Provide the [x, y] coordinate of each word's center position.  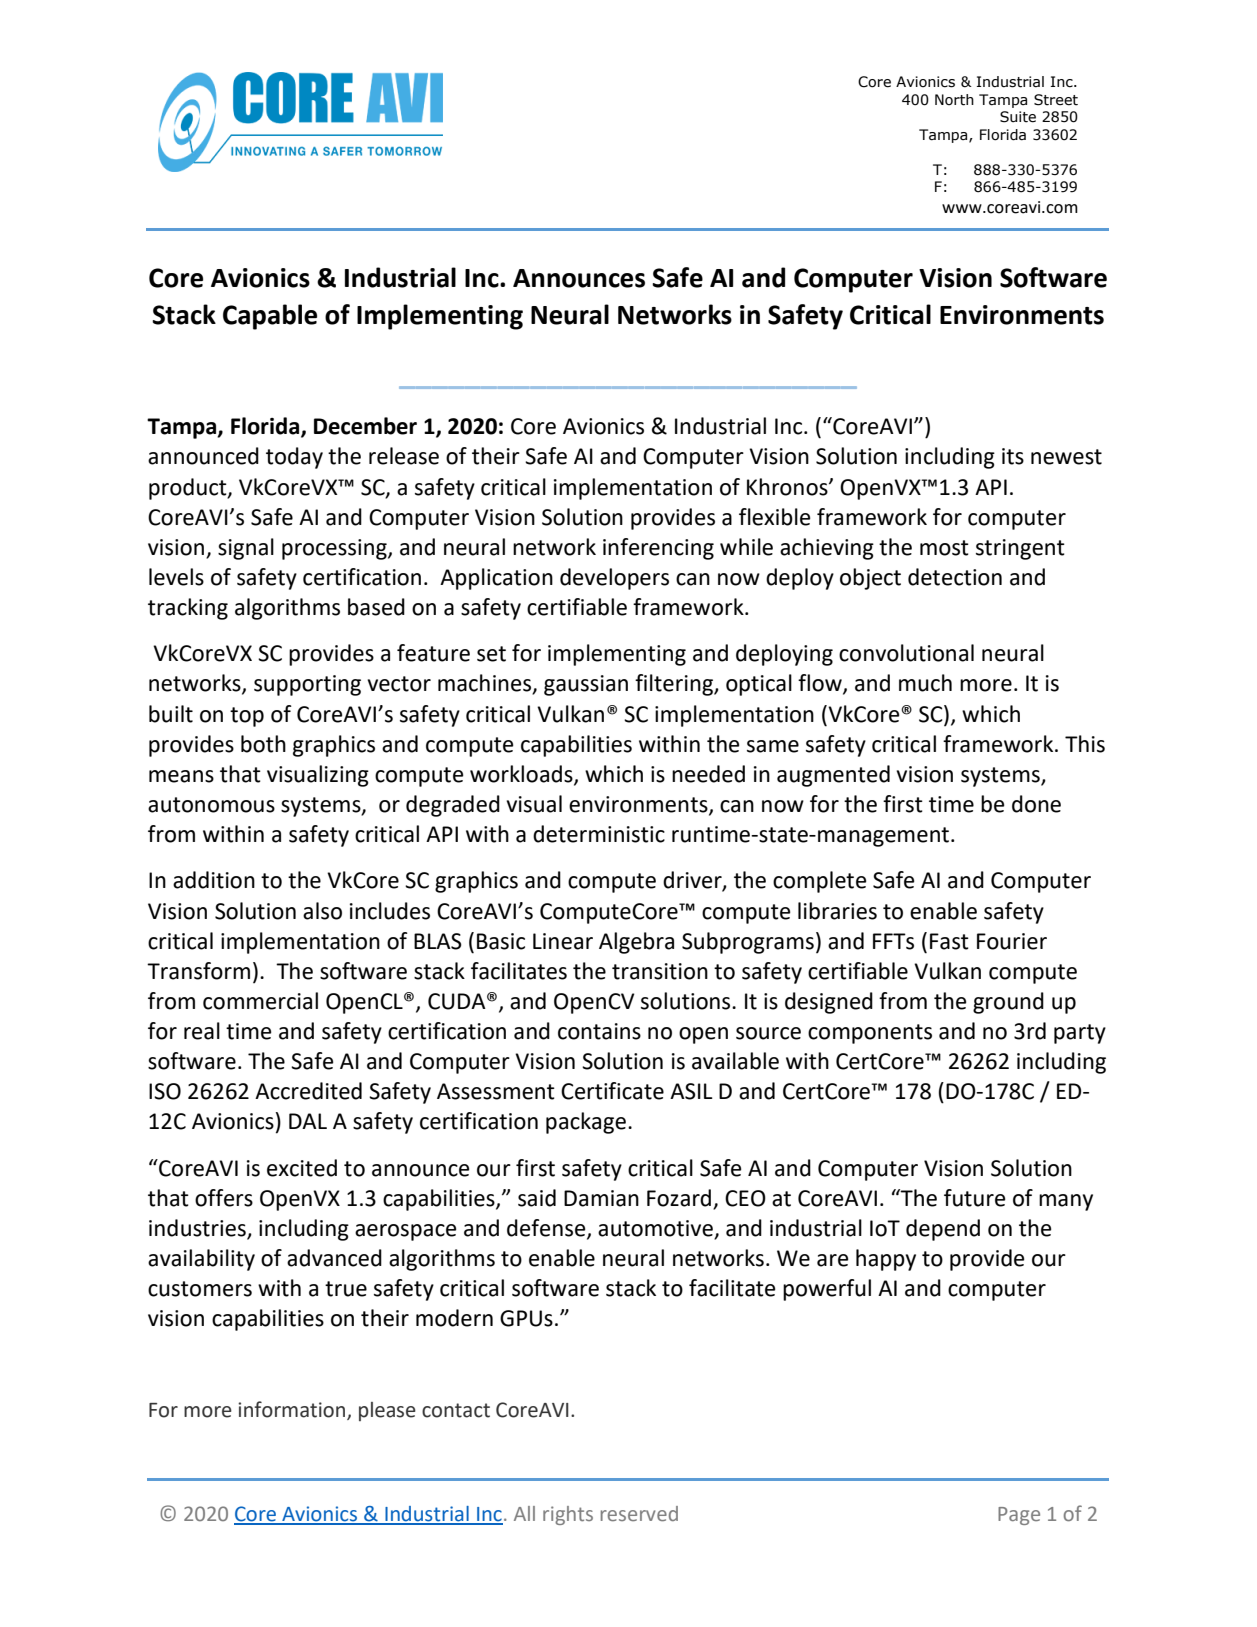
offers [224, 1198]
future [975, 1198]
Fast [949, 941]
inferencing [658, 549]
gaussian [586, 685]
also [322, 911]
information [293, 1410]
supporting [307, 685]
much [925, 683]
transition [660, 971]
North [954, 100]
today [294, 458]
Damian [601, 1198]
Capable [270, 317]
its [1013, 456]
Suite [1018, 117]
